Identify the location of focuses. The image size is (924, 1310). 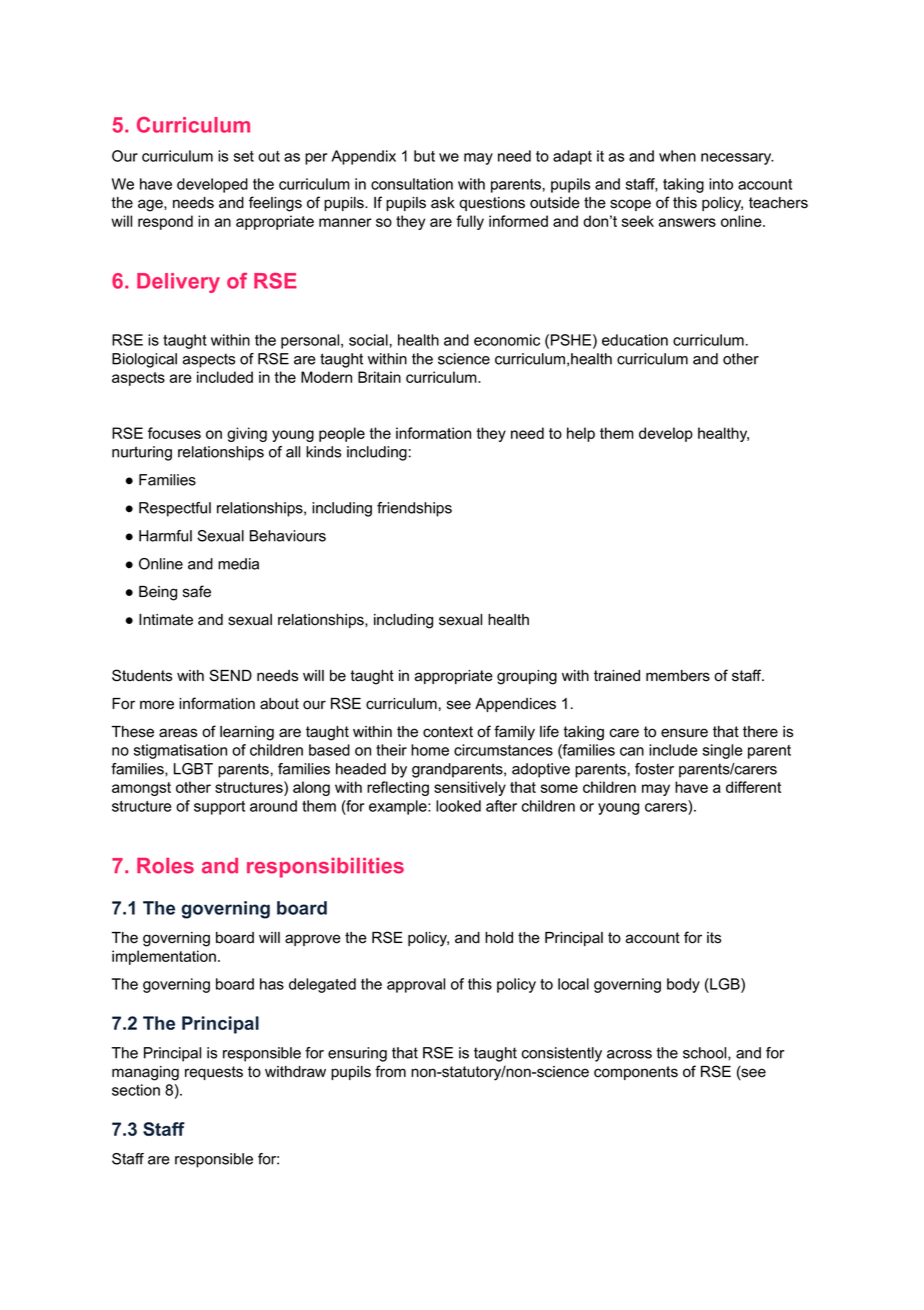
(174, 433).
